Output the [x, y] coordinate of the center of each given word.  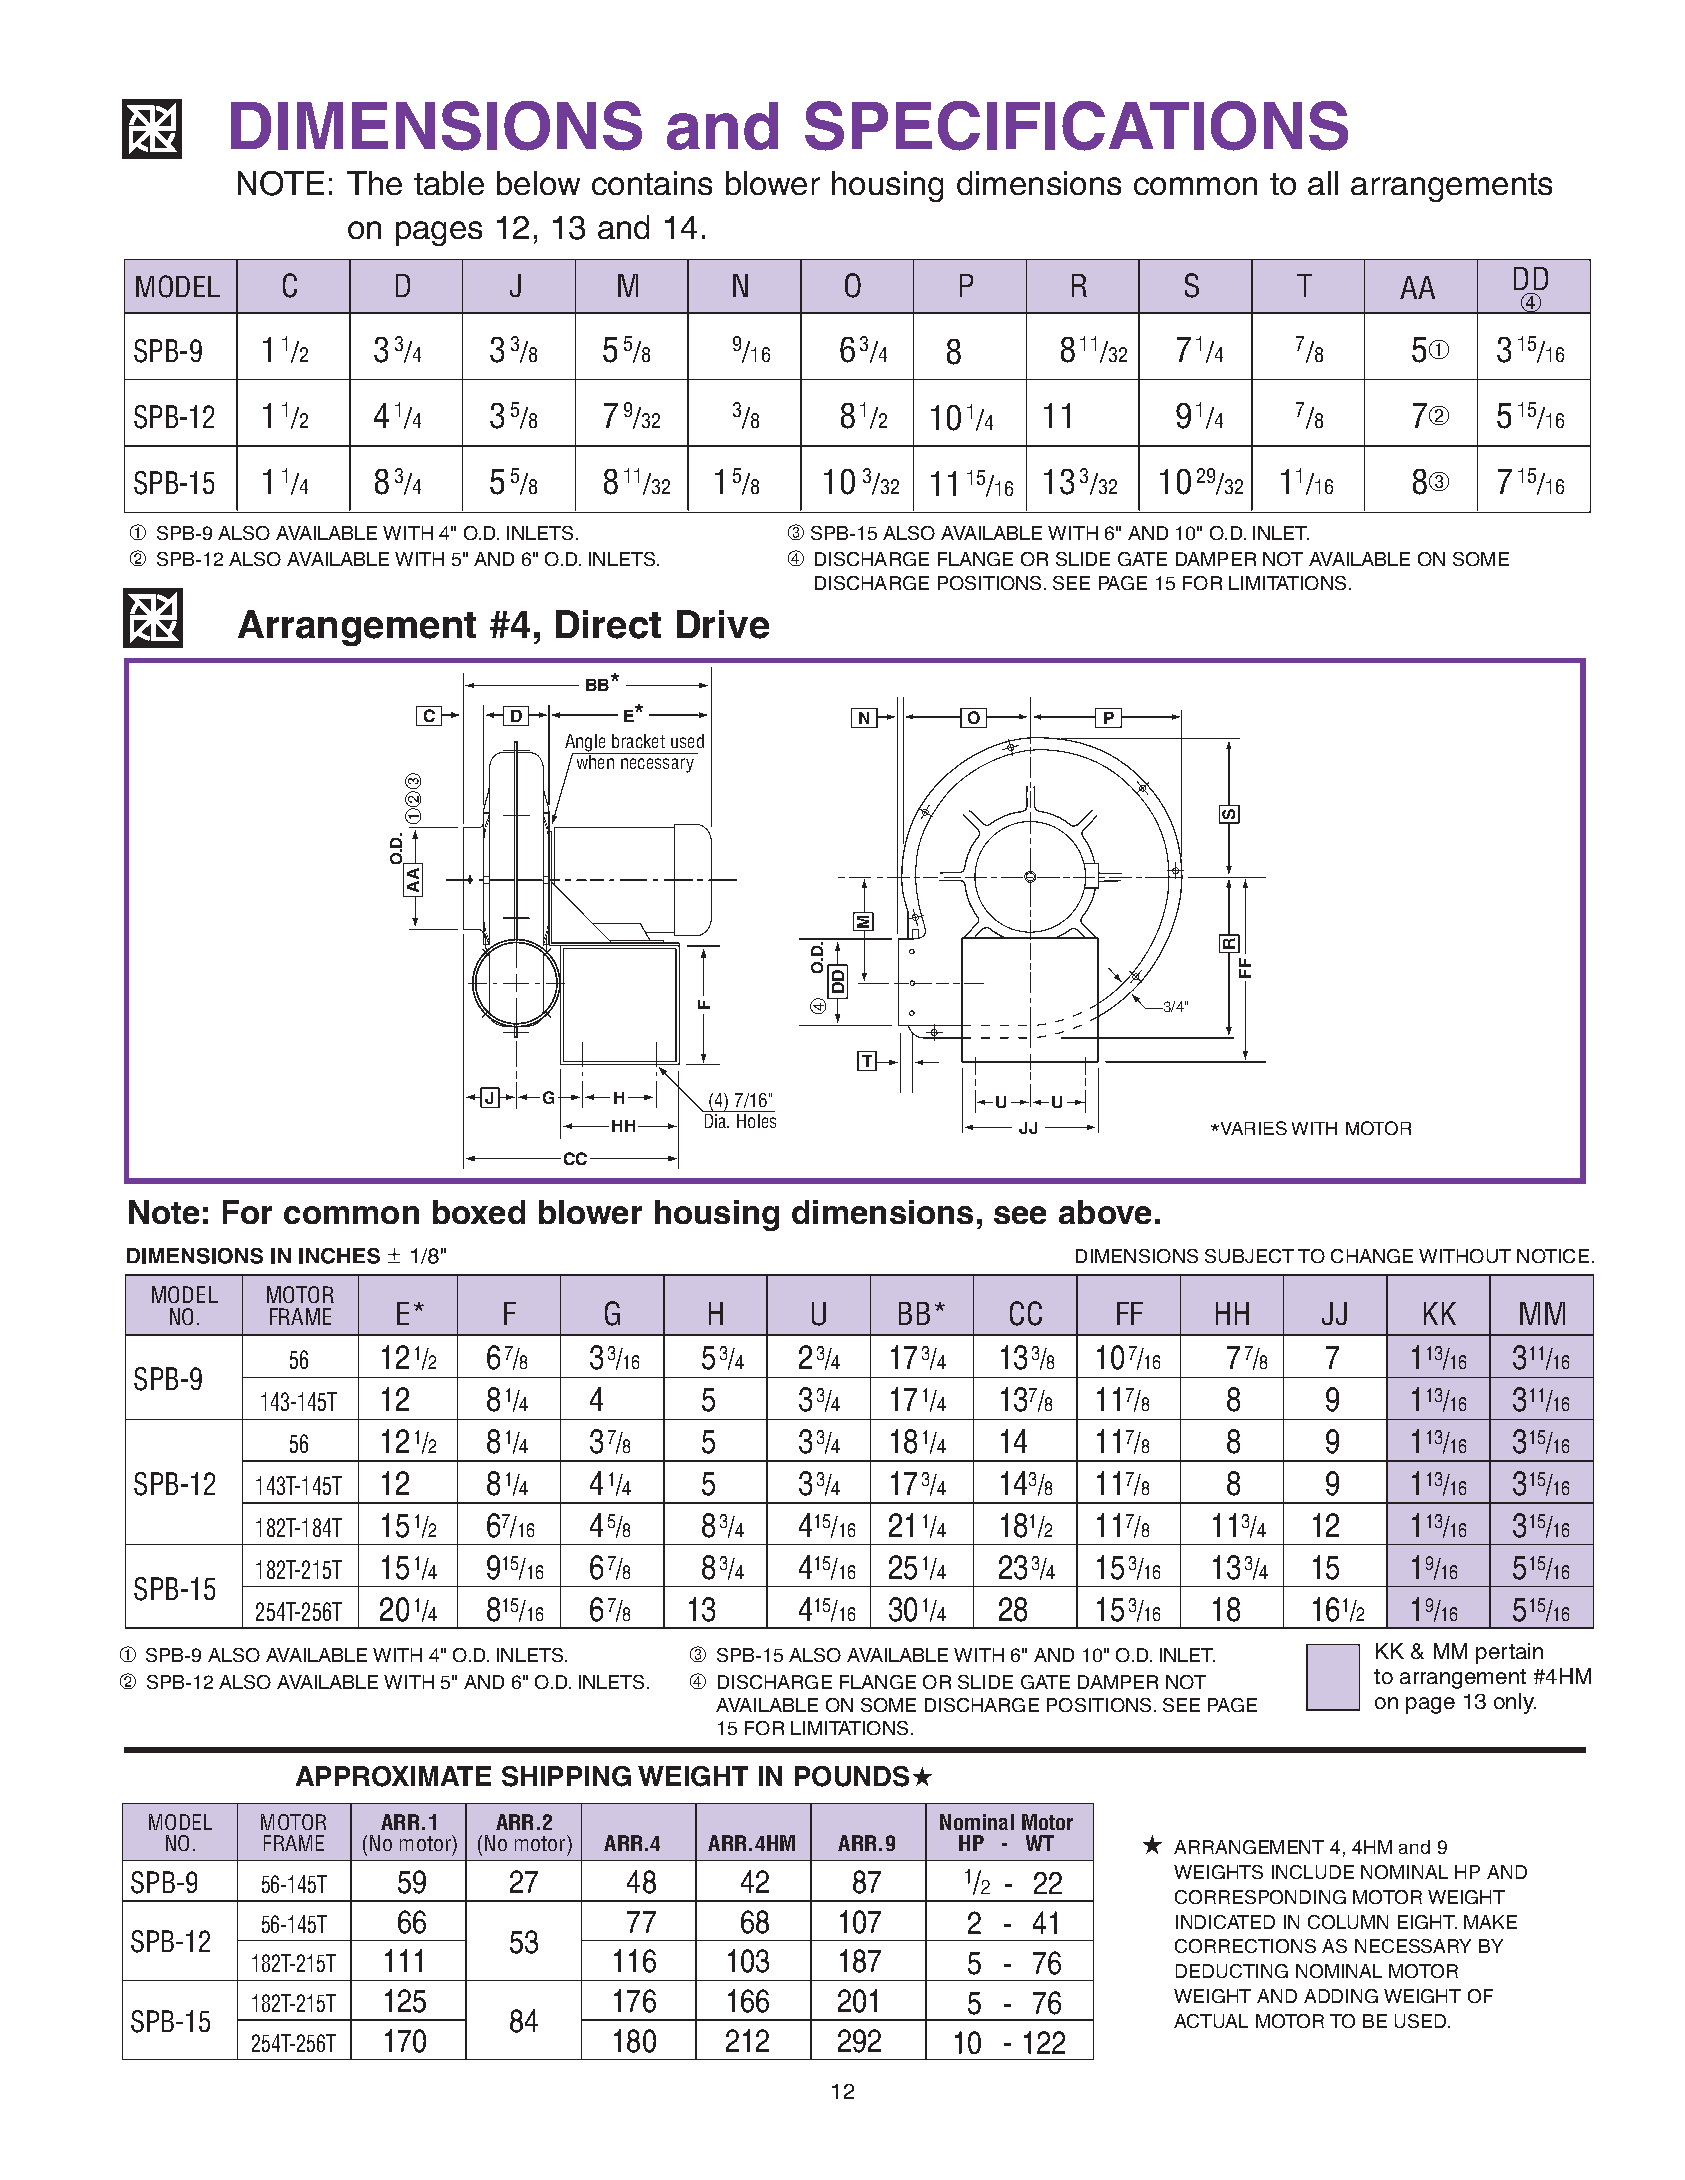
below [538, 183]
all [1323, 183]
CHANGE [1372, 1256]
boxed [479, 1212]
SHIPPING [566, 1776]
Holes [756, 1121]
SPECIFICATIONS [1076, 126]
